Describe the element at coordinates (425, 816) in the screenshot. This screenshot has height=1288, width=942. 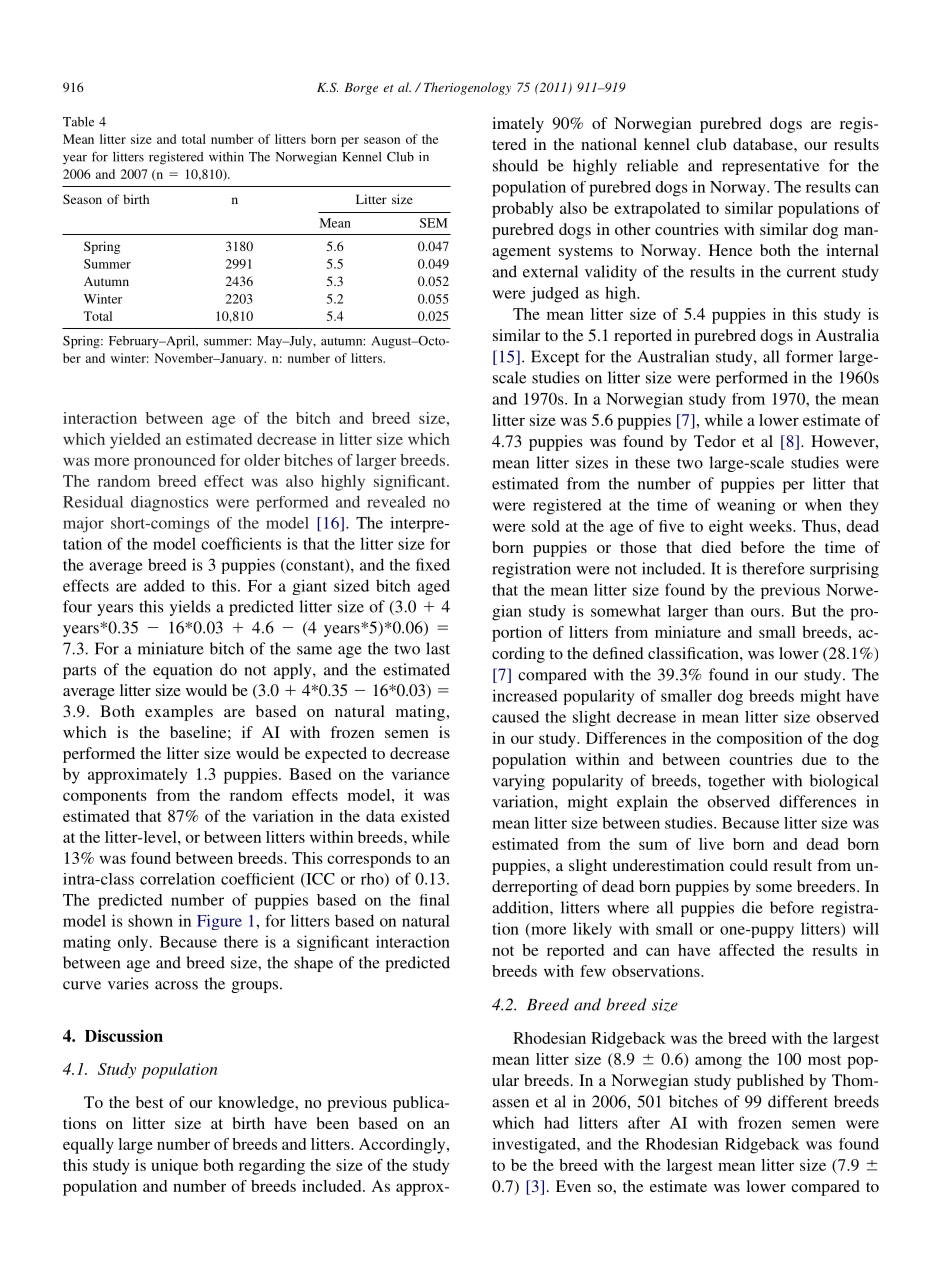
I see `existed` at that location.
